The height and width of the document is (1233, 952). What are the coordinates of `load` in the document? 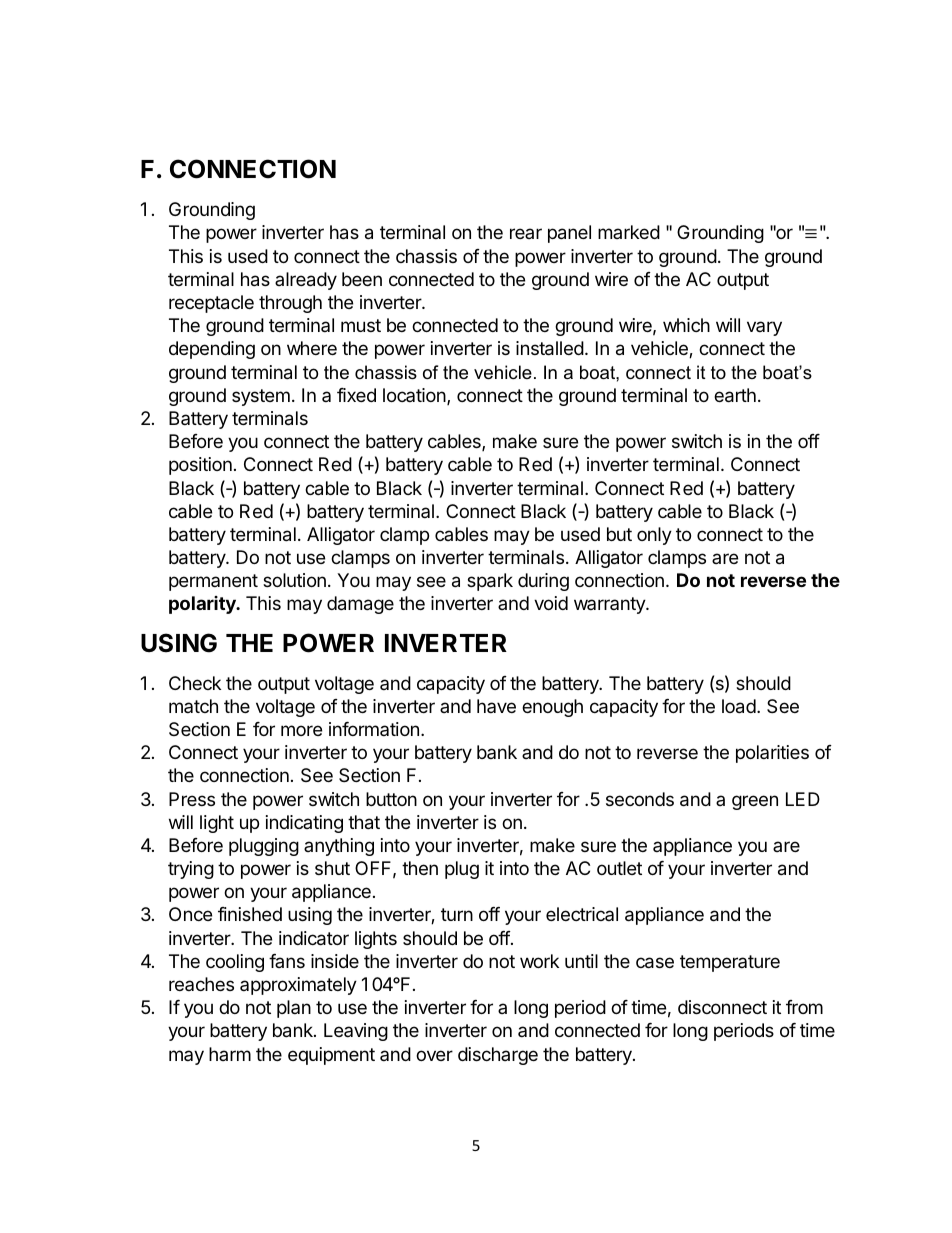 It's located at (739, 706).
